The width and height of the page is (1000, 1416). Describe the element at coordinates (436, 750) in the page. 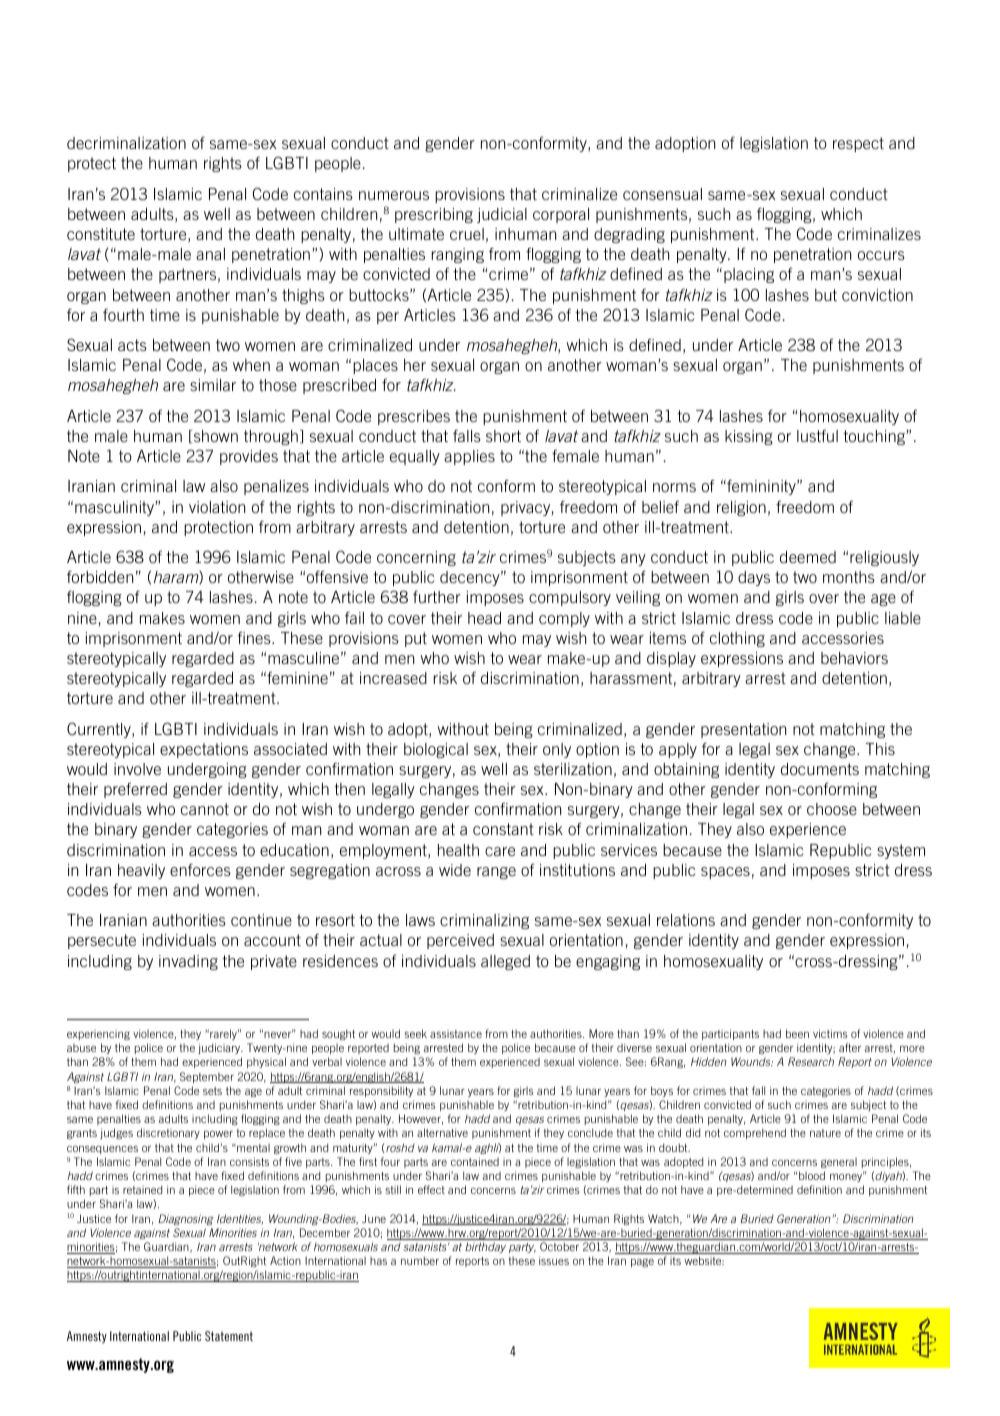

I see `biological` at that location.
